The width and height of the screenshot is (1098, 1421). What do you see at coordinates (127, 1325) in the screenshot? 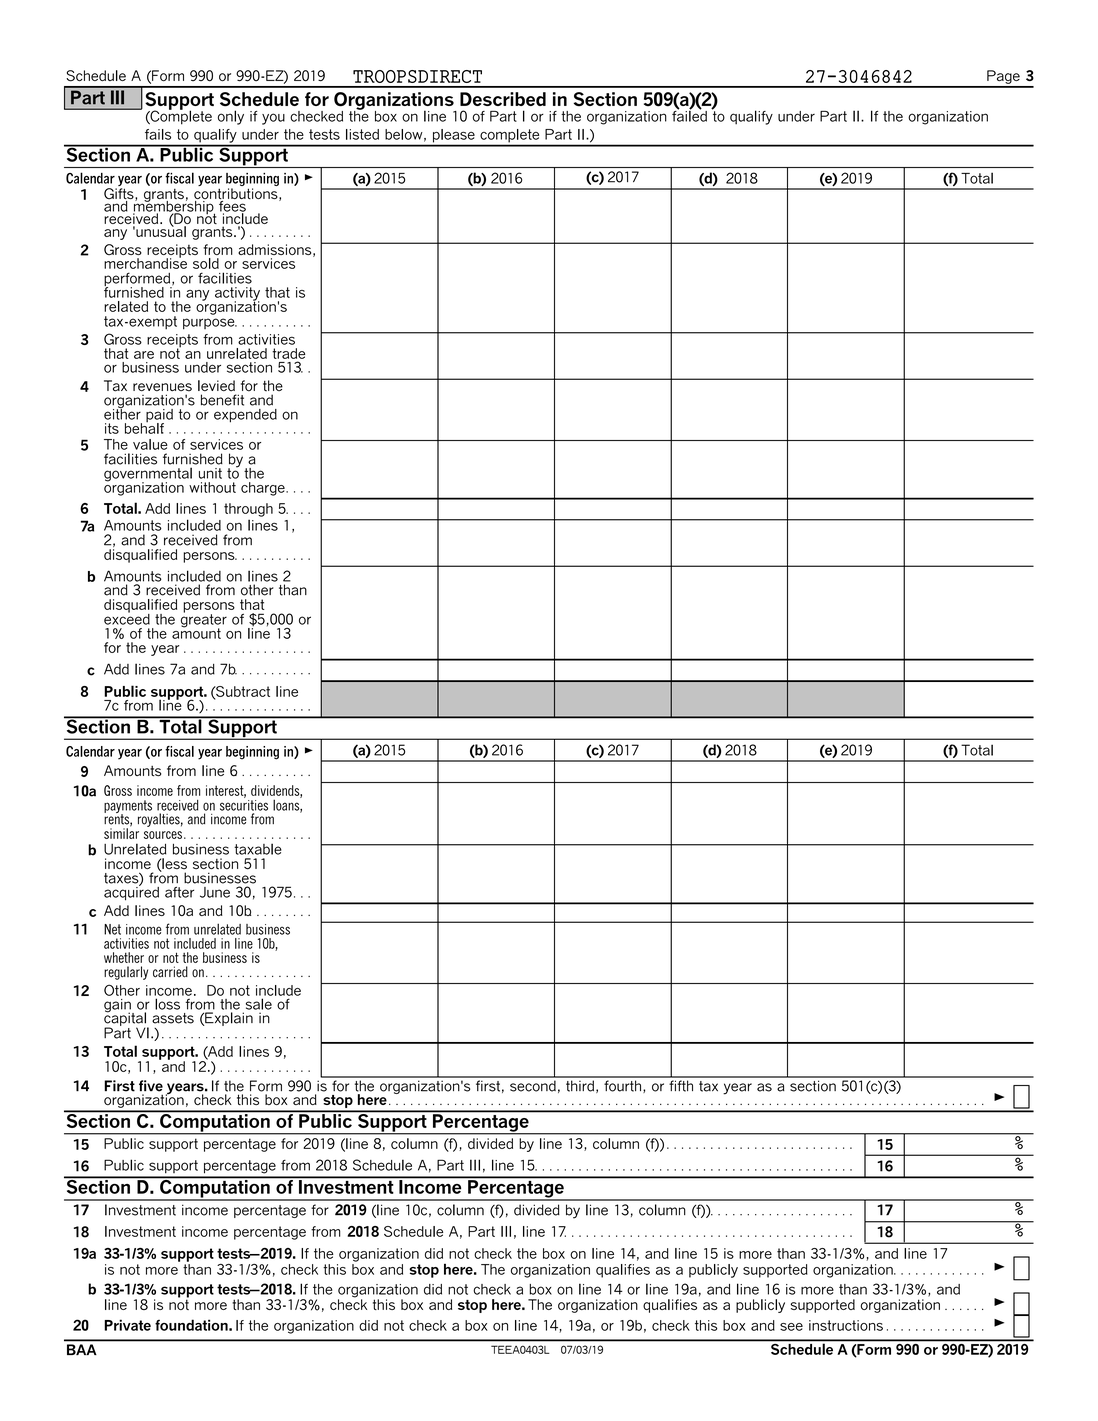
I see `Private` at bounding box center [127, 1325].
